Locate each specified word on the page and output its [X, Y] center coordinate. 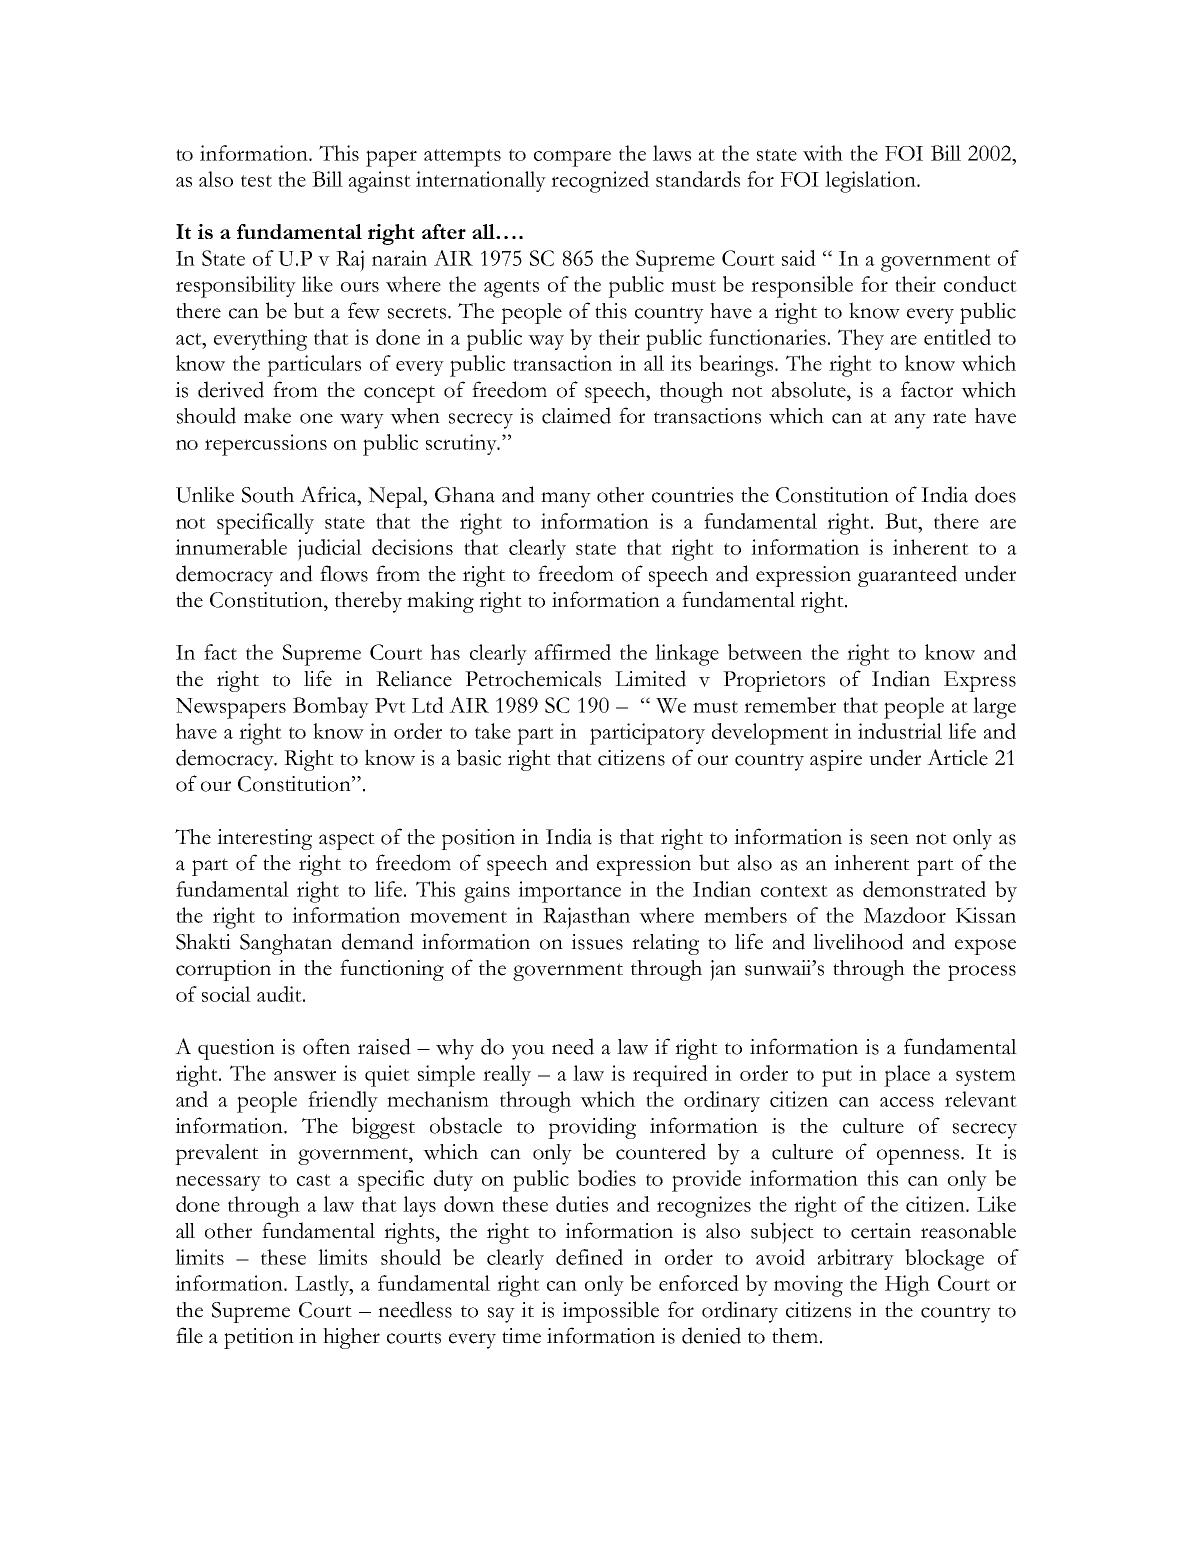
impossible [610, 1312]
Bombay [331, 707]
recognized [600, 182]
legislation [871, 182]
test [256, 181]
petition [259, 1338]
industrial [900, 731]
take [493, 731]
